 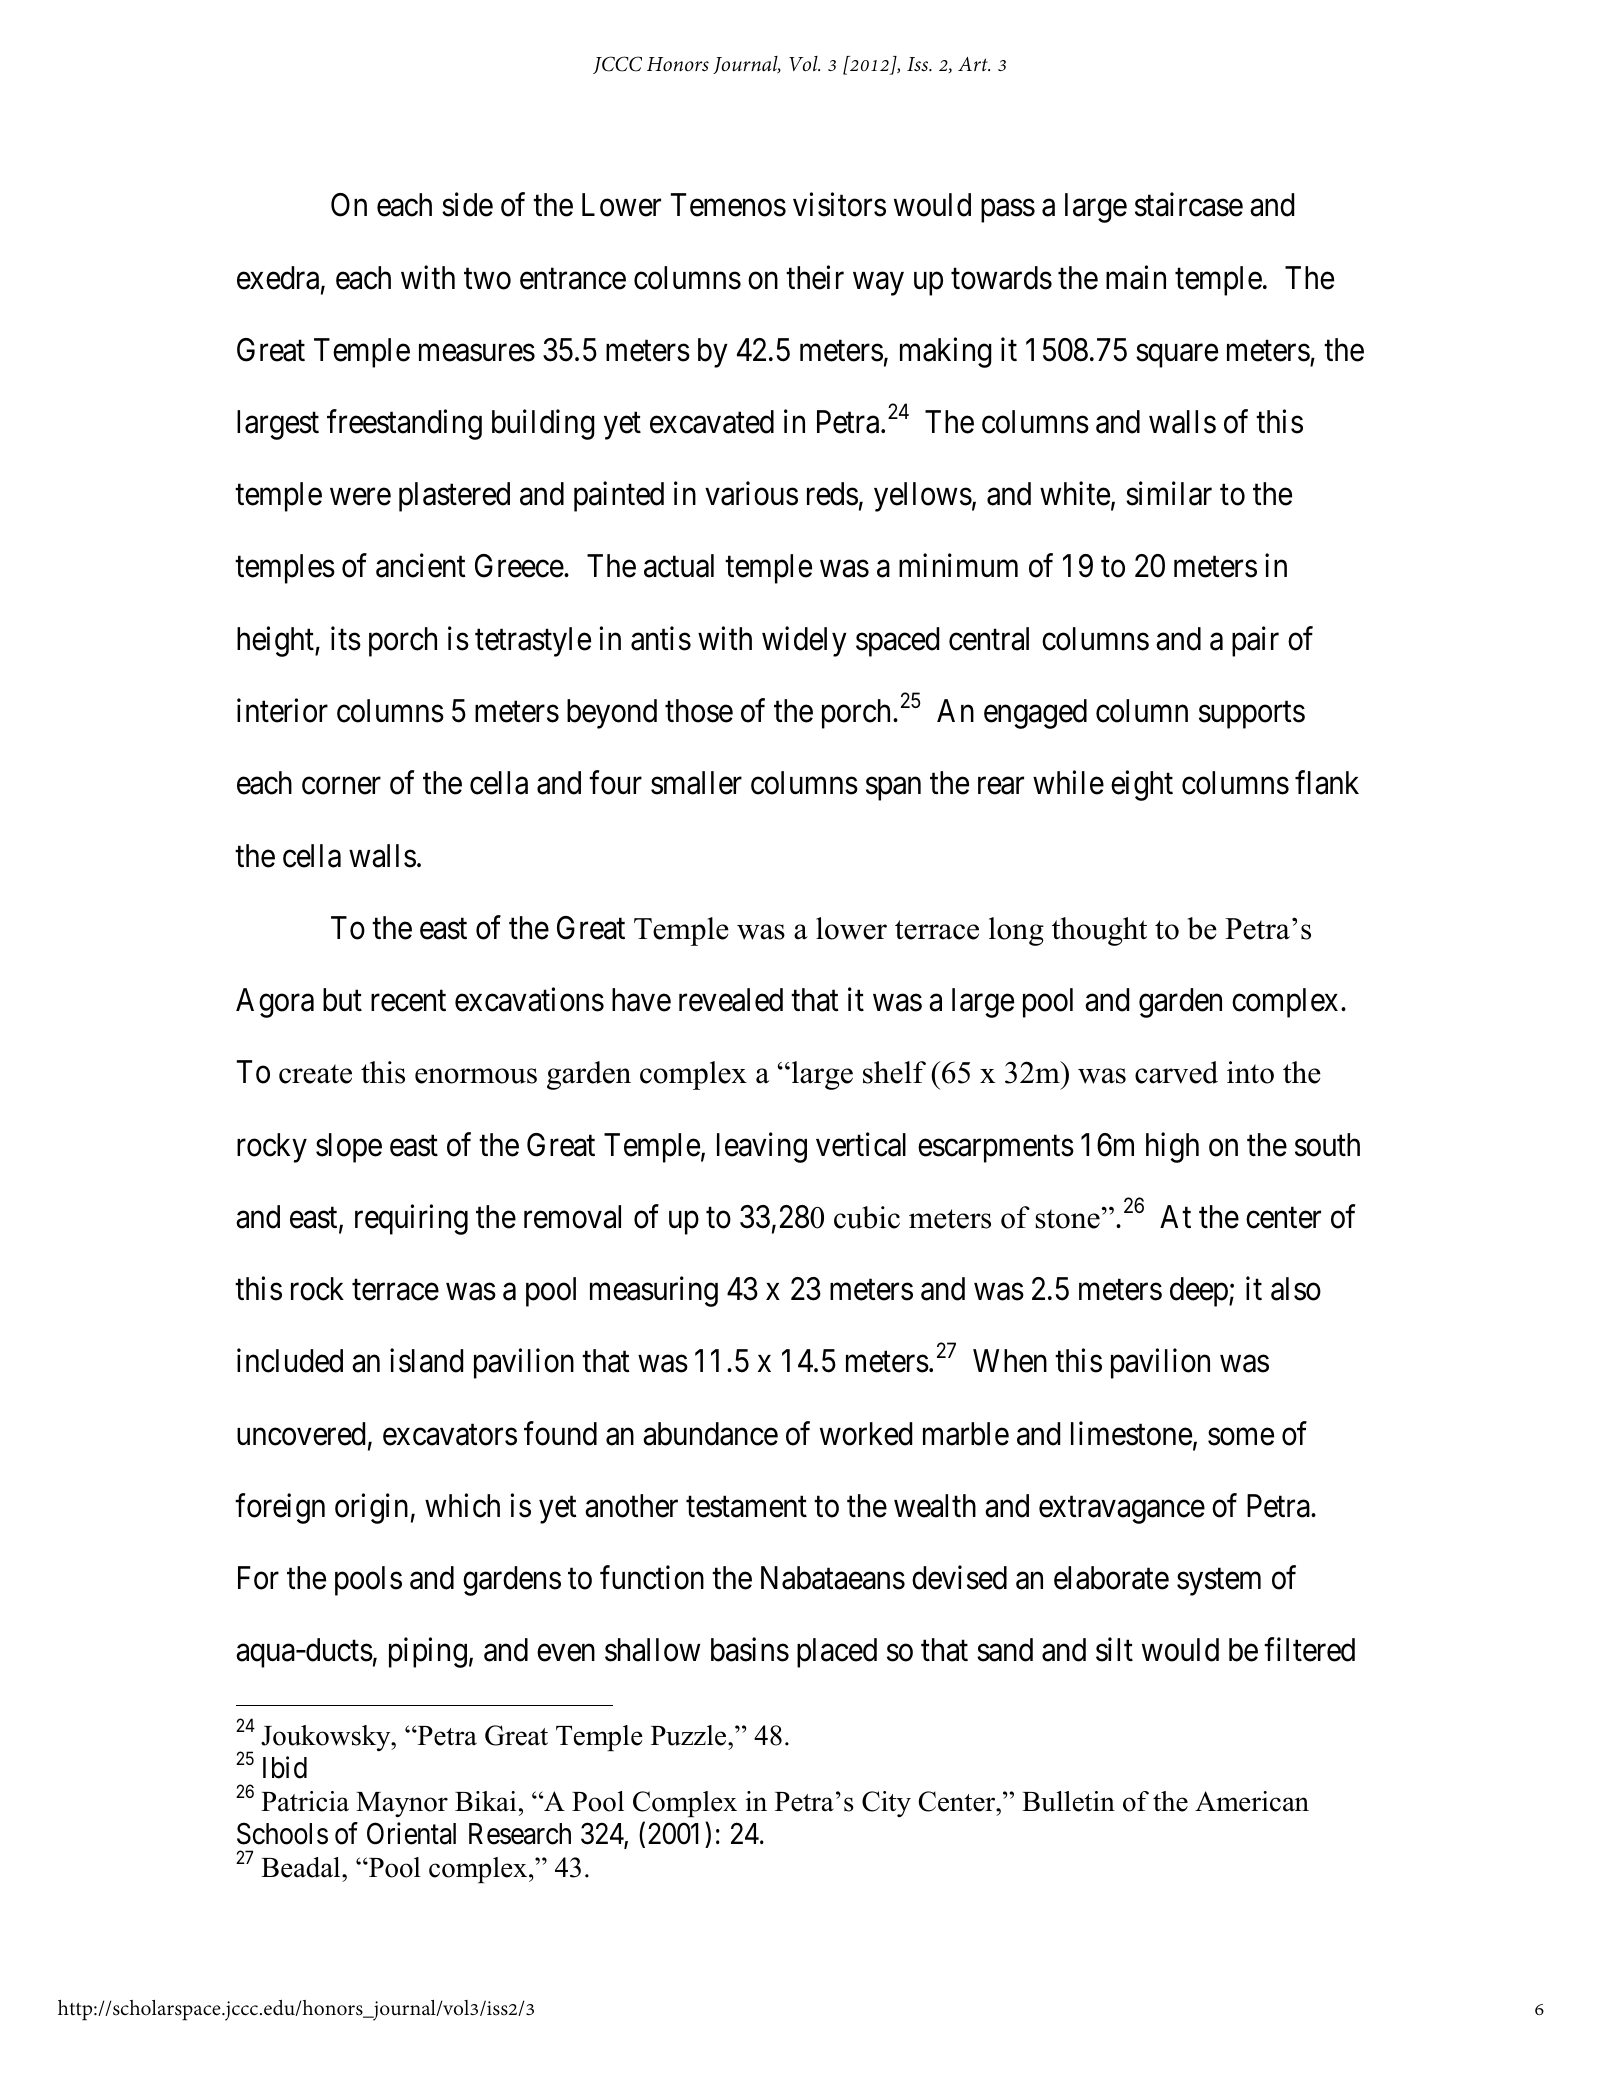 What do you see at coordinates (411, 1833) in the page?
I see `Oriental` at bounding box center [411, 1833].
